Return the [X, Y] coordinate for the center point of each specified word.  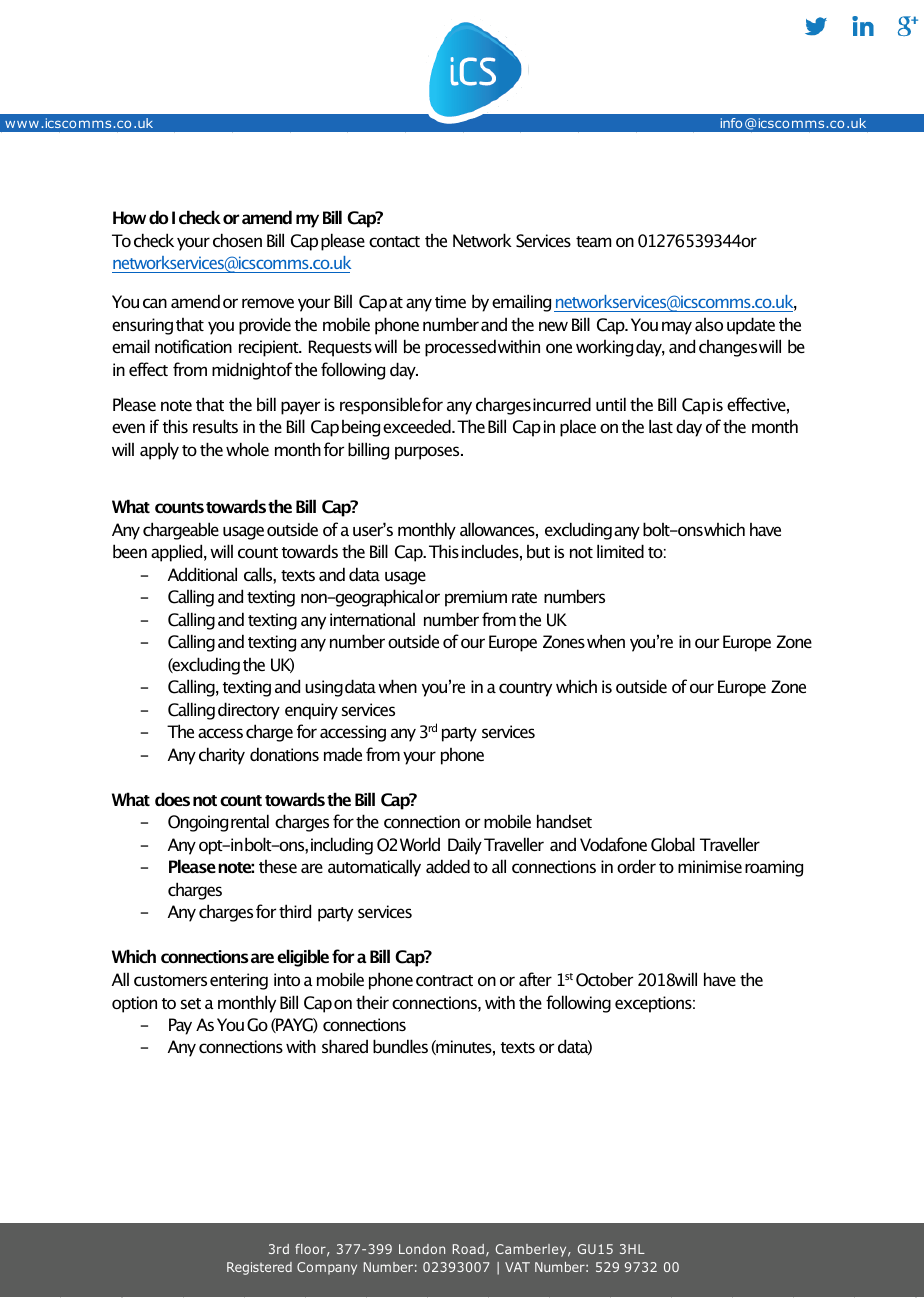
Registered [259, 1268]
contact [394, 241]
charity [222, 756]
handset [564, 821]
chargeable [181, 531]
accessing [353, 733]
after [535, 979]
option [134, 1004]
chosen [237, 240]
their [372, 1002]
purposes [428, 453]
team [593, 241]
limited [620, 551]
